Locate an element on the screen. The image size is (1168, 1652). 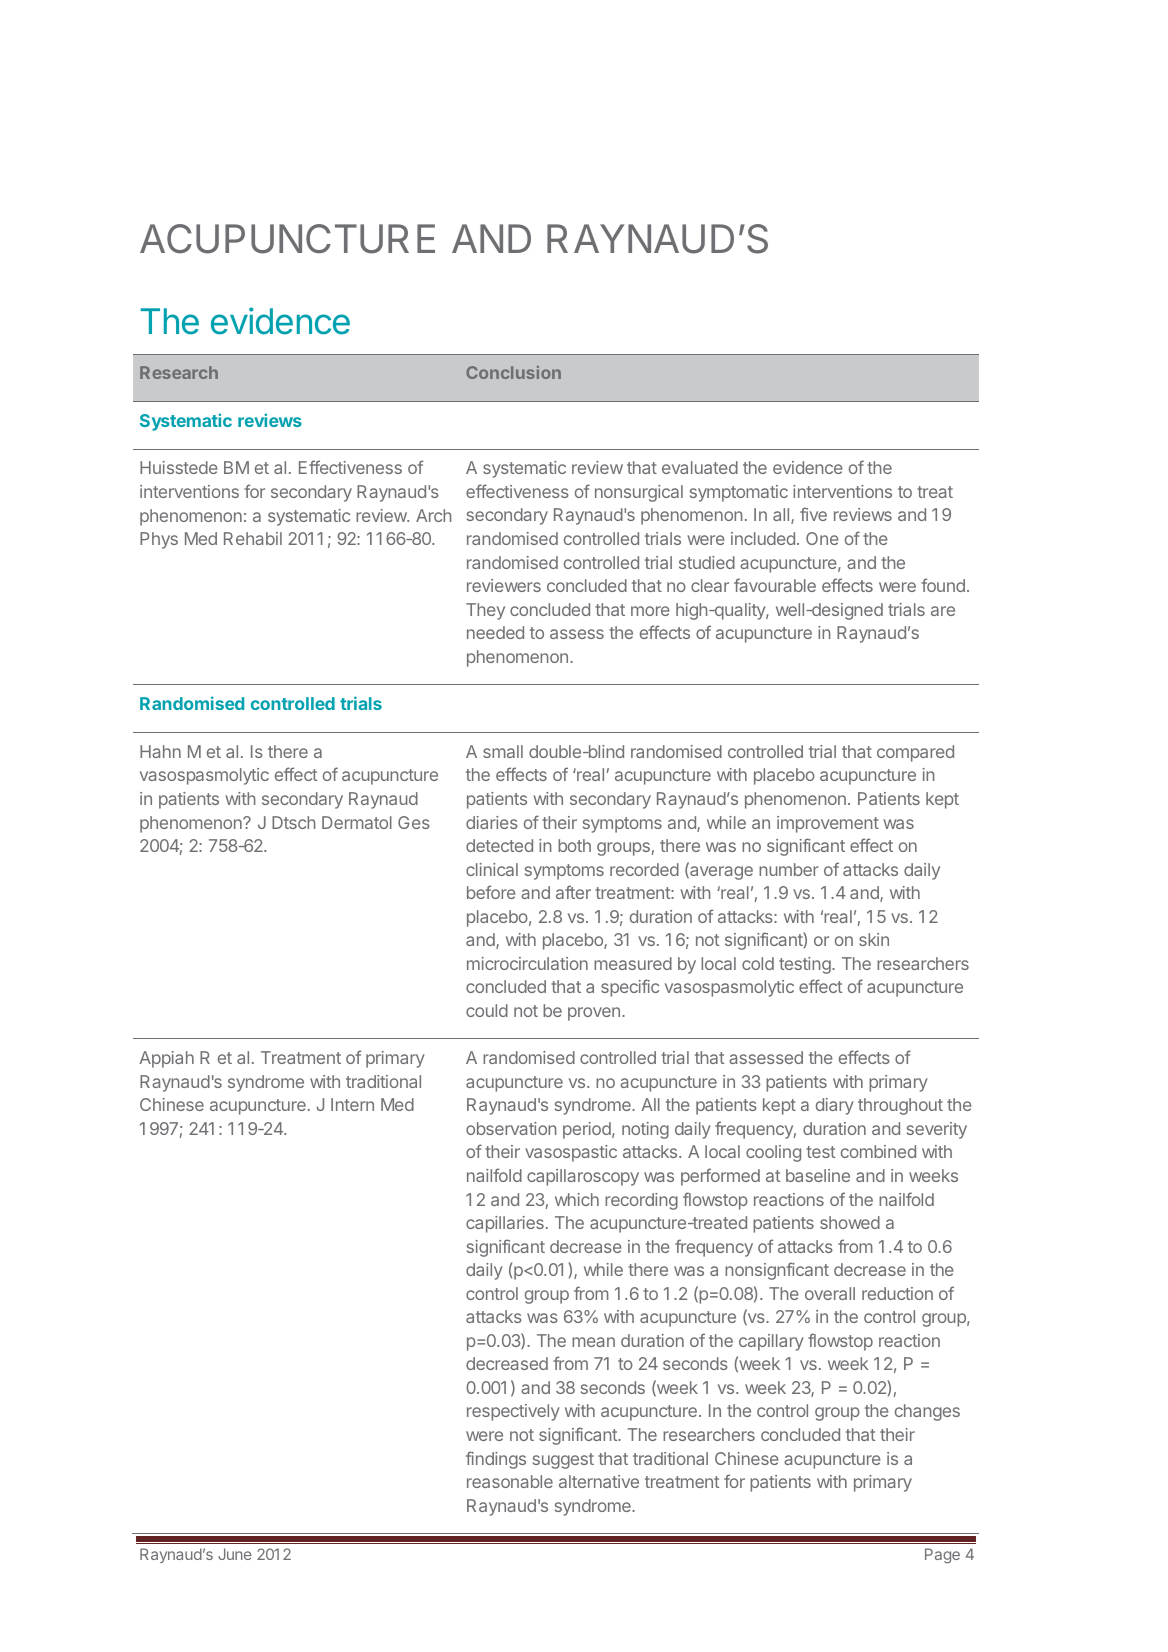
Intern is located at coordinates (352, 1104).
